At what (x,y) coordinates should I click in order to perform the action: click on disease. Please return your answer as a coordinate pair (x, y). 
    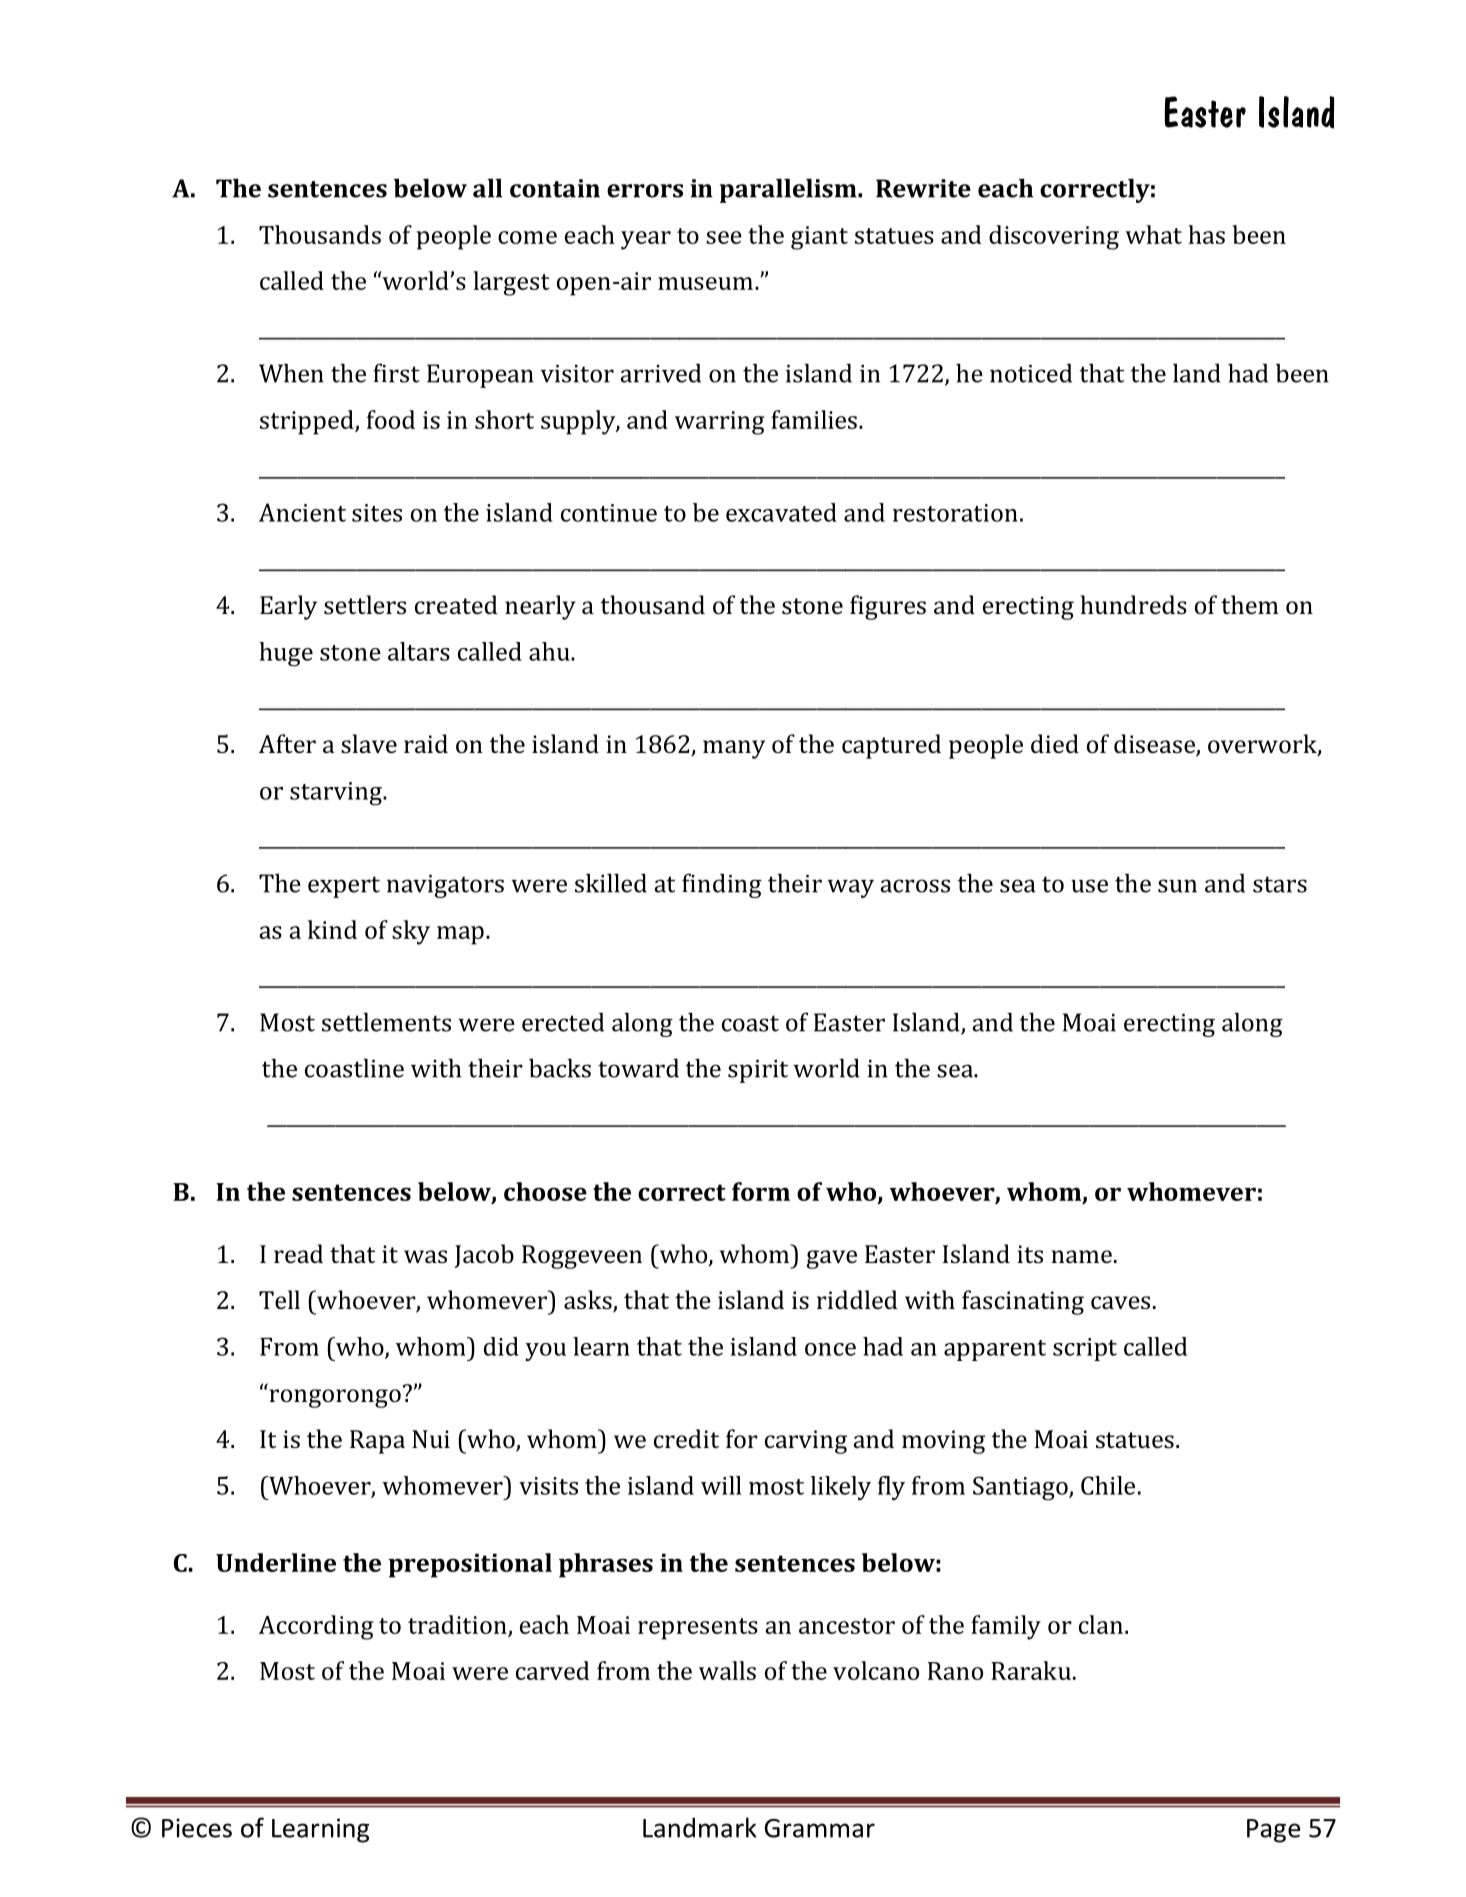
    Looking at the image, I should click on (1155, 745).
